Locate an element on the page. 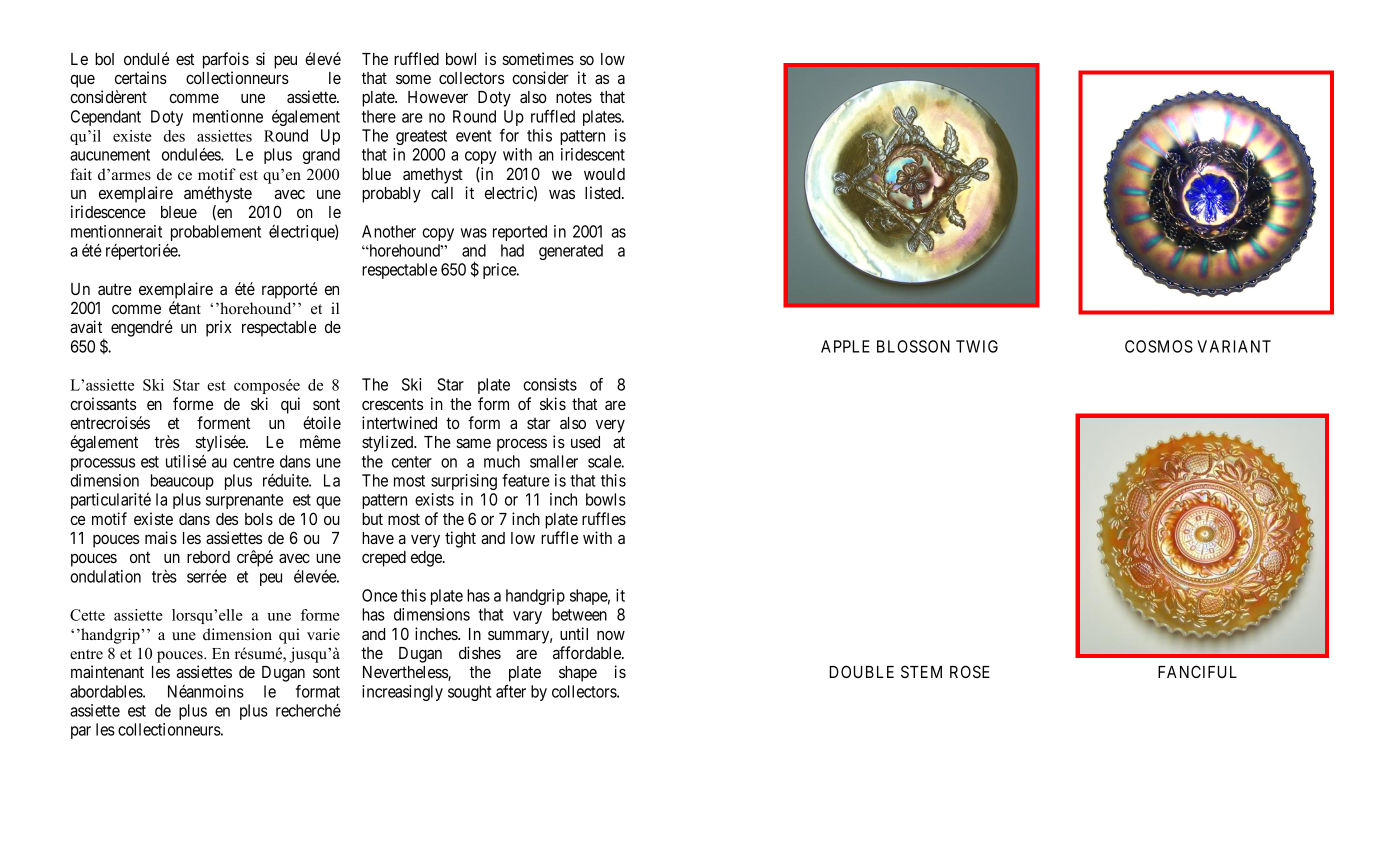 Image resolution: width=1400 pixels, height=850 pixels. However is located at coordinates (438, 97).
